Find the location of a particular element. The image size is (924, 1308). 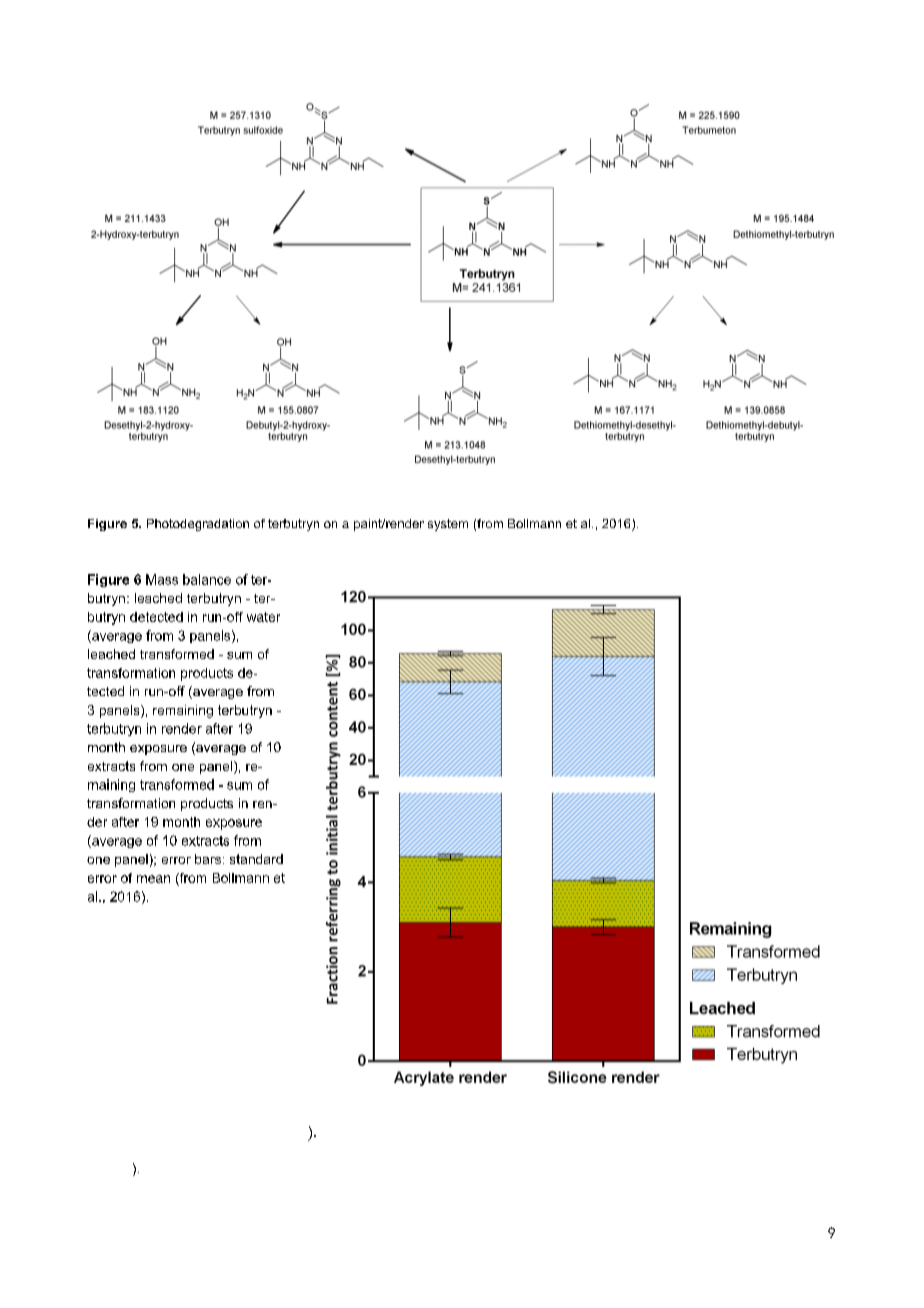

bars is located at coordinates (208, 859).
